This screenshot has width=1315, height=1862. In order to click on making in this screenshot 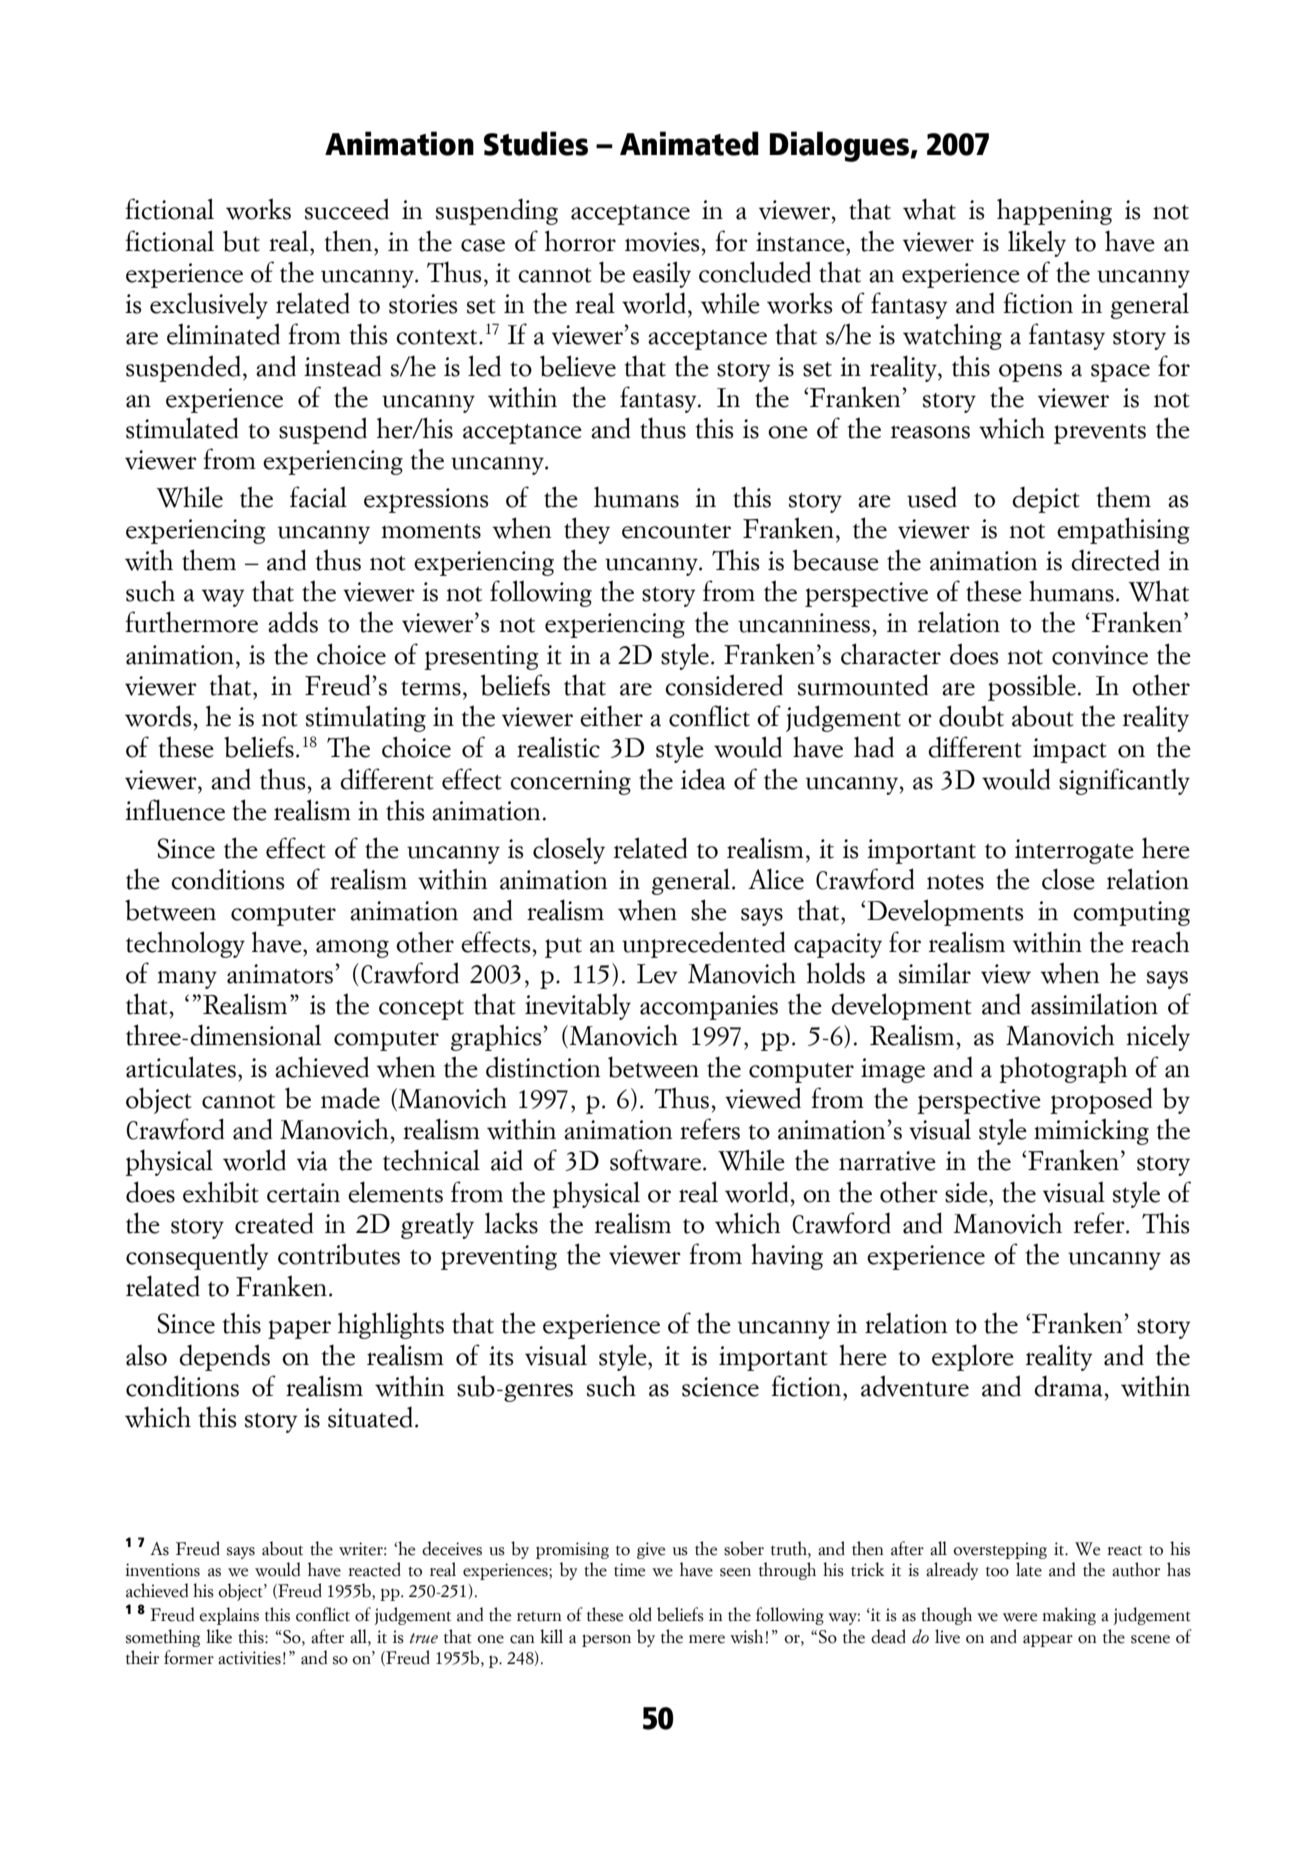, I will do `click(1069, 1616)`.
